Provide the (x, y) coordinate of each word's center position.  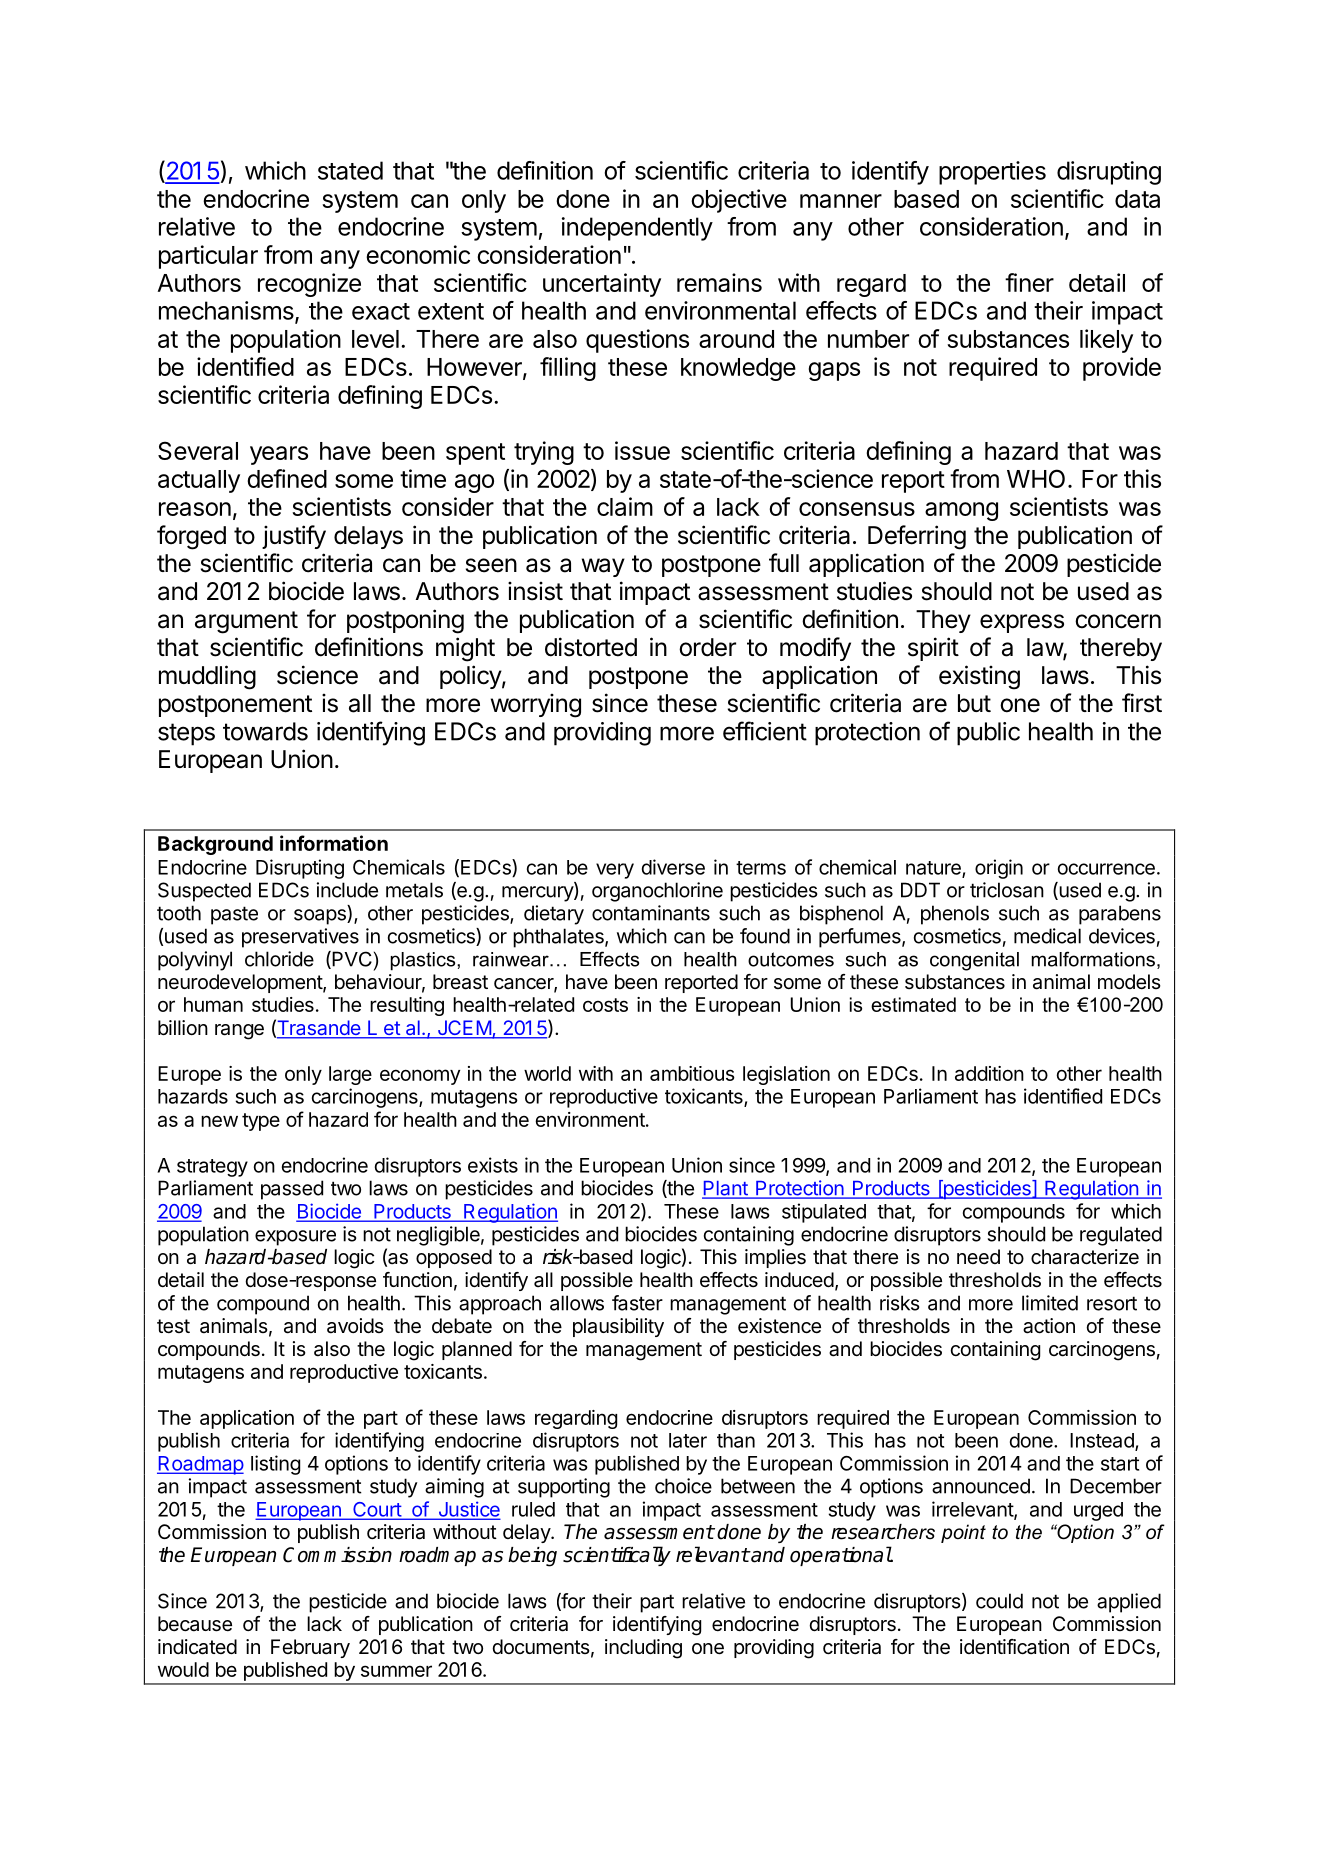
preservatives (300, 938)
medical (1047, 936)
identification (1014, 1647)
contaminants (651, 913)
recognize (309, 285)
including (643, 1649)
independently (637, 229)
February (310, 1648)
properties (992, 173)
